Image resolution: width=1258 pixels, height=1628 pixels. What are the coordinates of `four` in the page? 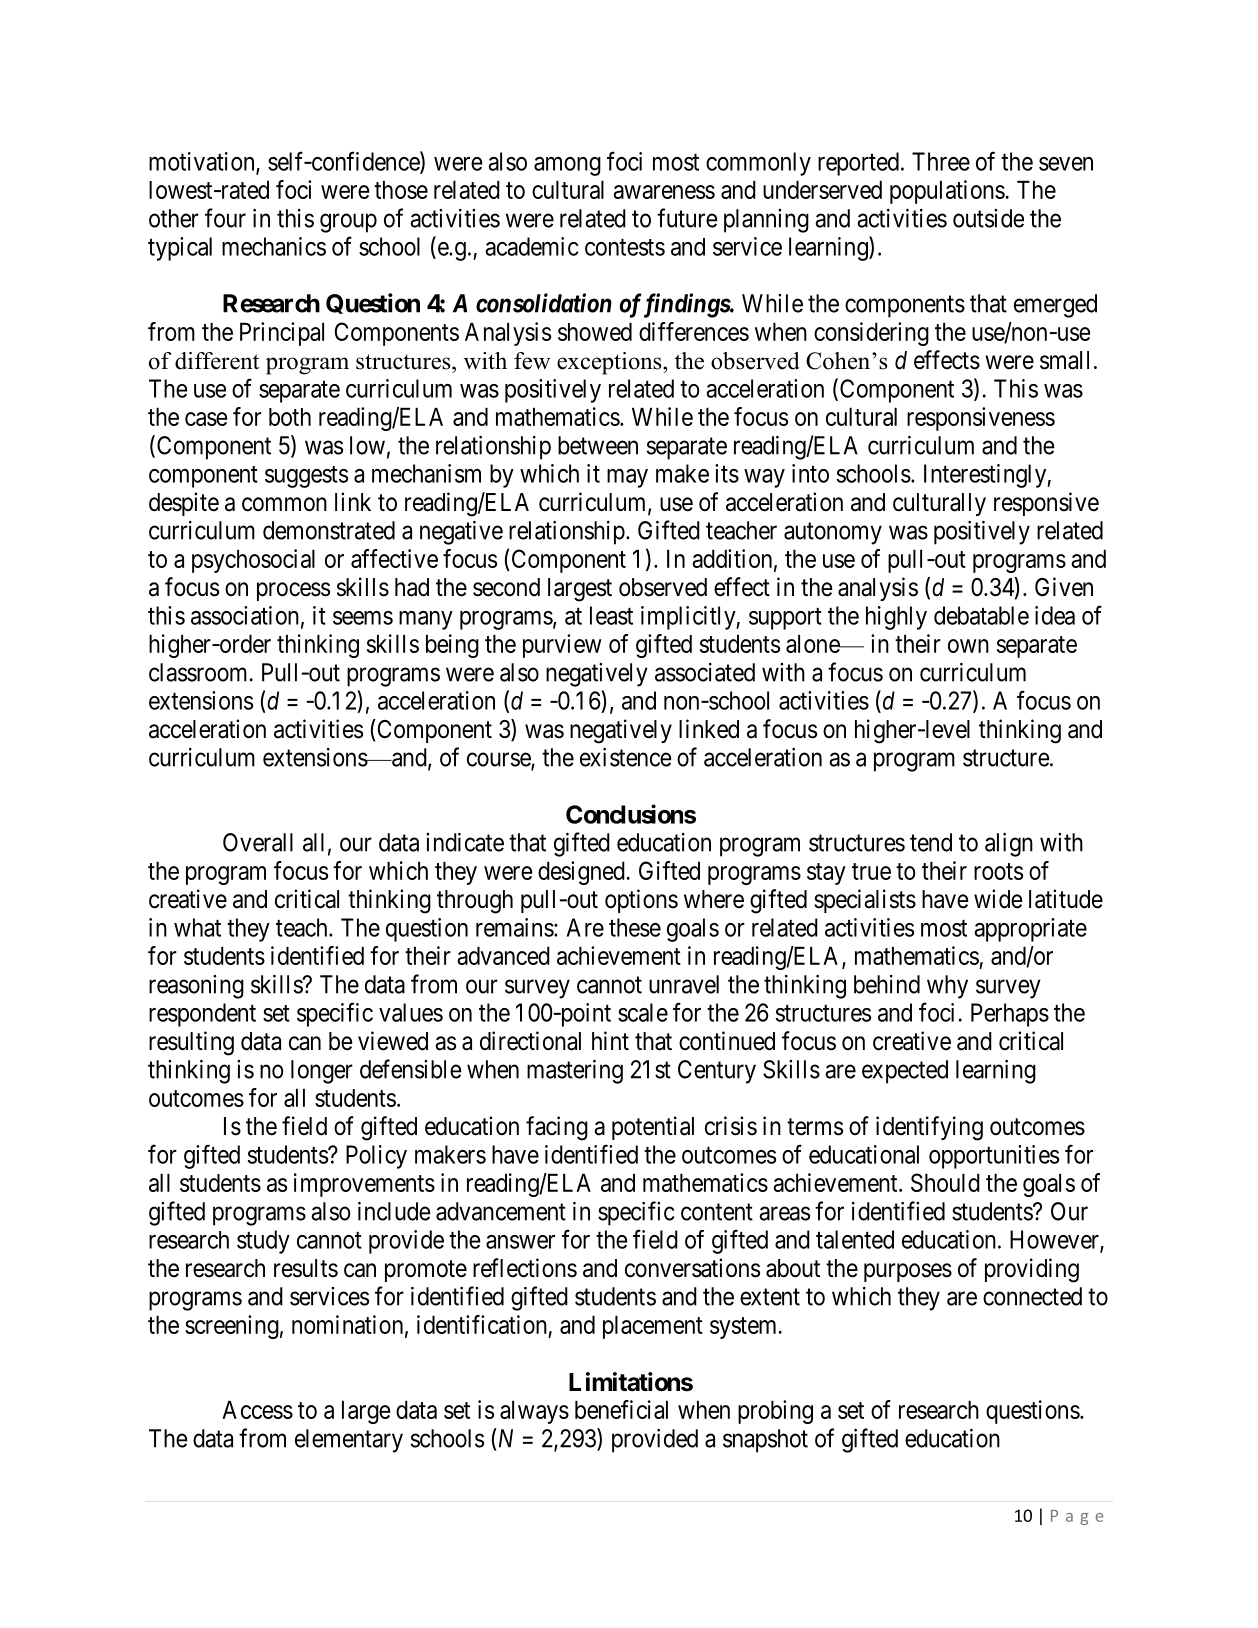 It's located at (225, 218).
